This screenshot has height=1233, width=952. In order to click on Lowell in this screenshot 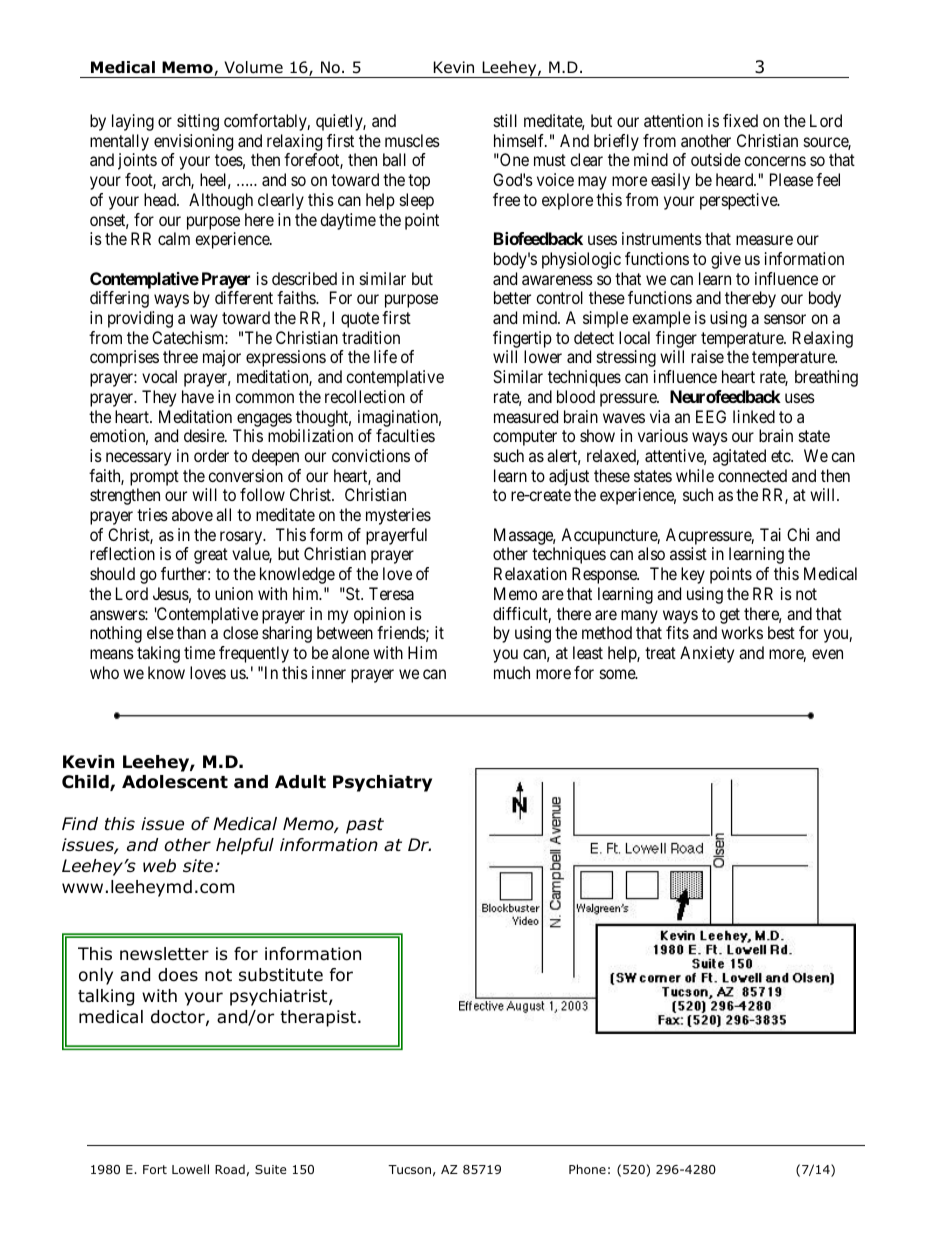, I will do `click(190, 1169)`.
